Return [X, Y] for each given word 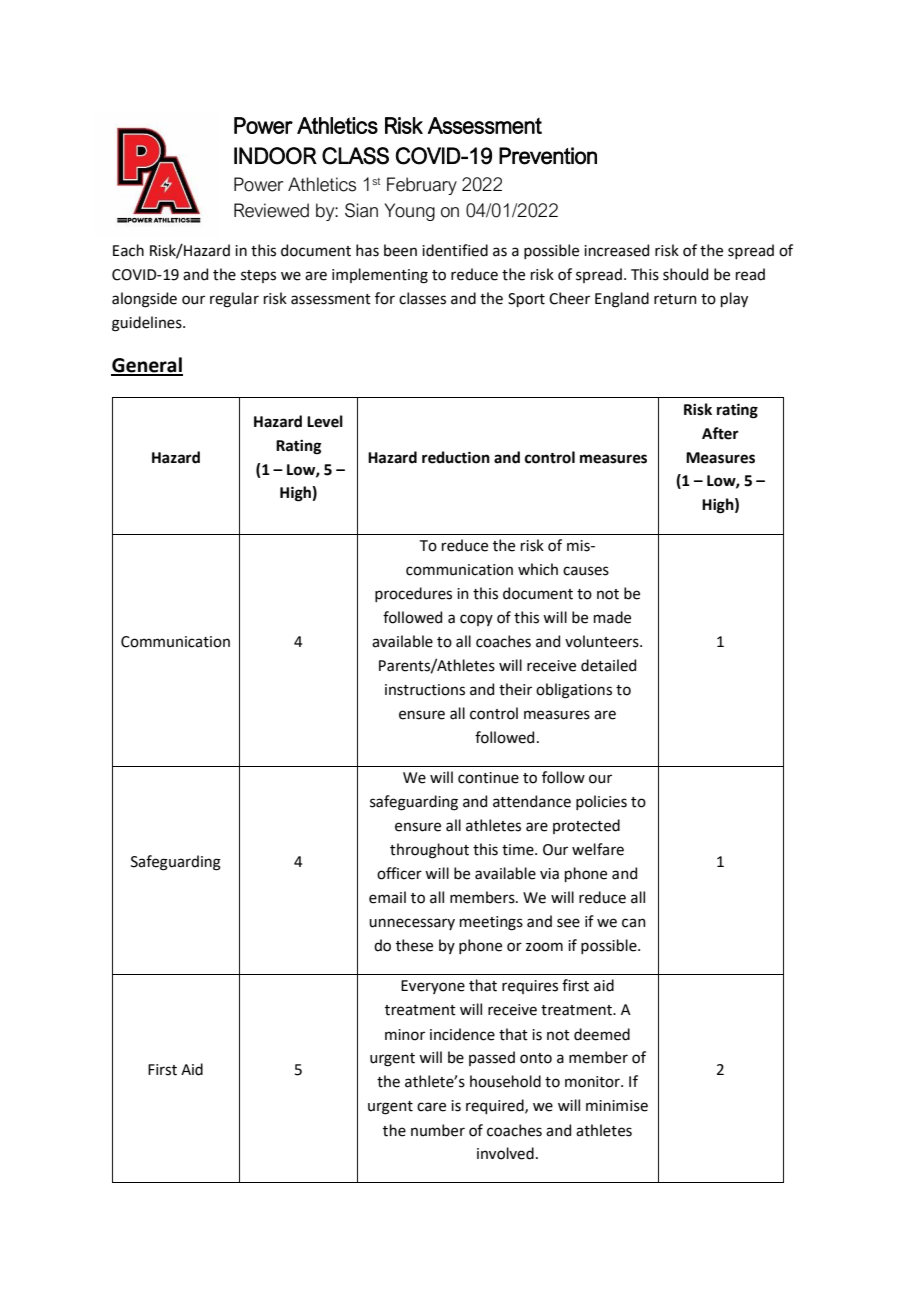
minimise [617, 1106]
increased [616, 250]
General [147, 366]
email [387, 897]
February [422, 186]
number [438, 1130]
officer [399, 873]
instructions [425, 690]
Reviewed [271, 210]
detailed [608, 665]
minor [405, 1035]
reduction [456, 457]
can [634, 923]
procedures [413, 594]
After [720, 433]
